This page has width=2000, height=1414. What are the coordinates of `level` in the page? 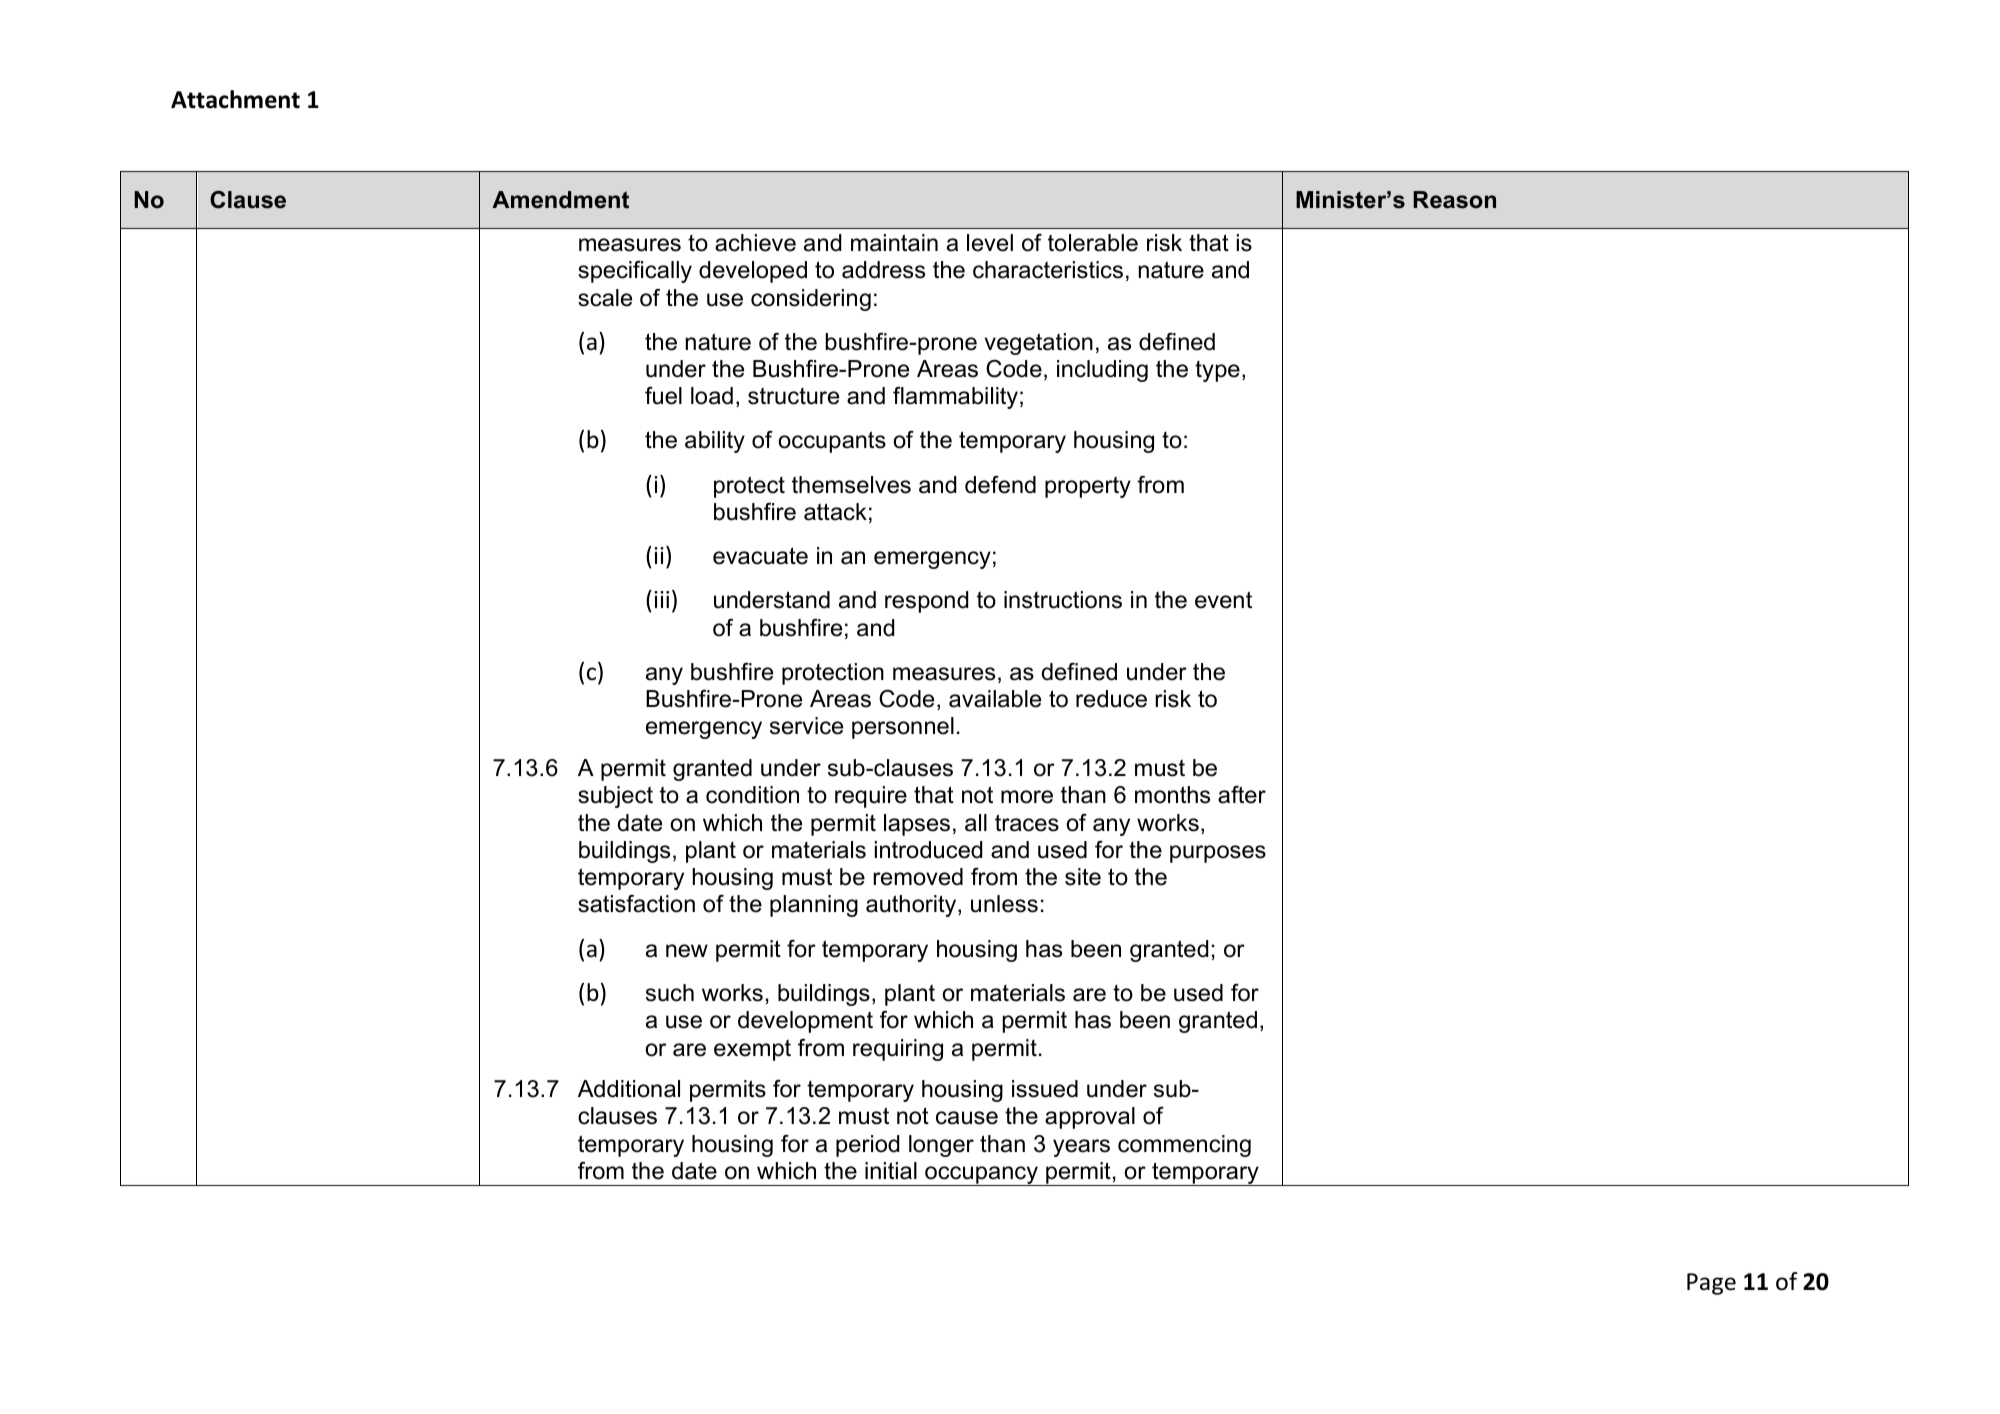 It's located at (990, 243).
